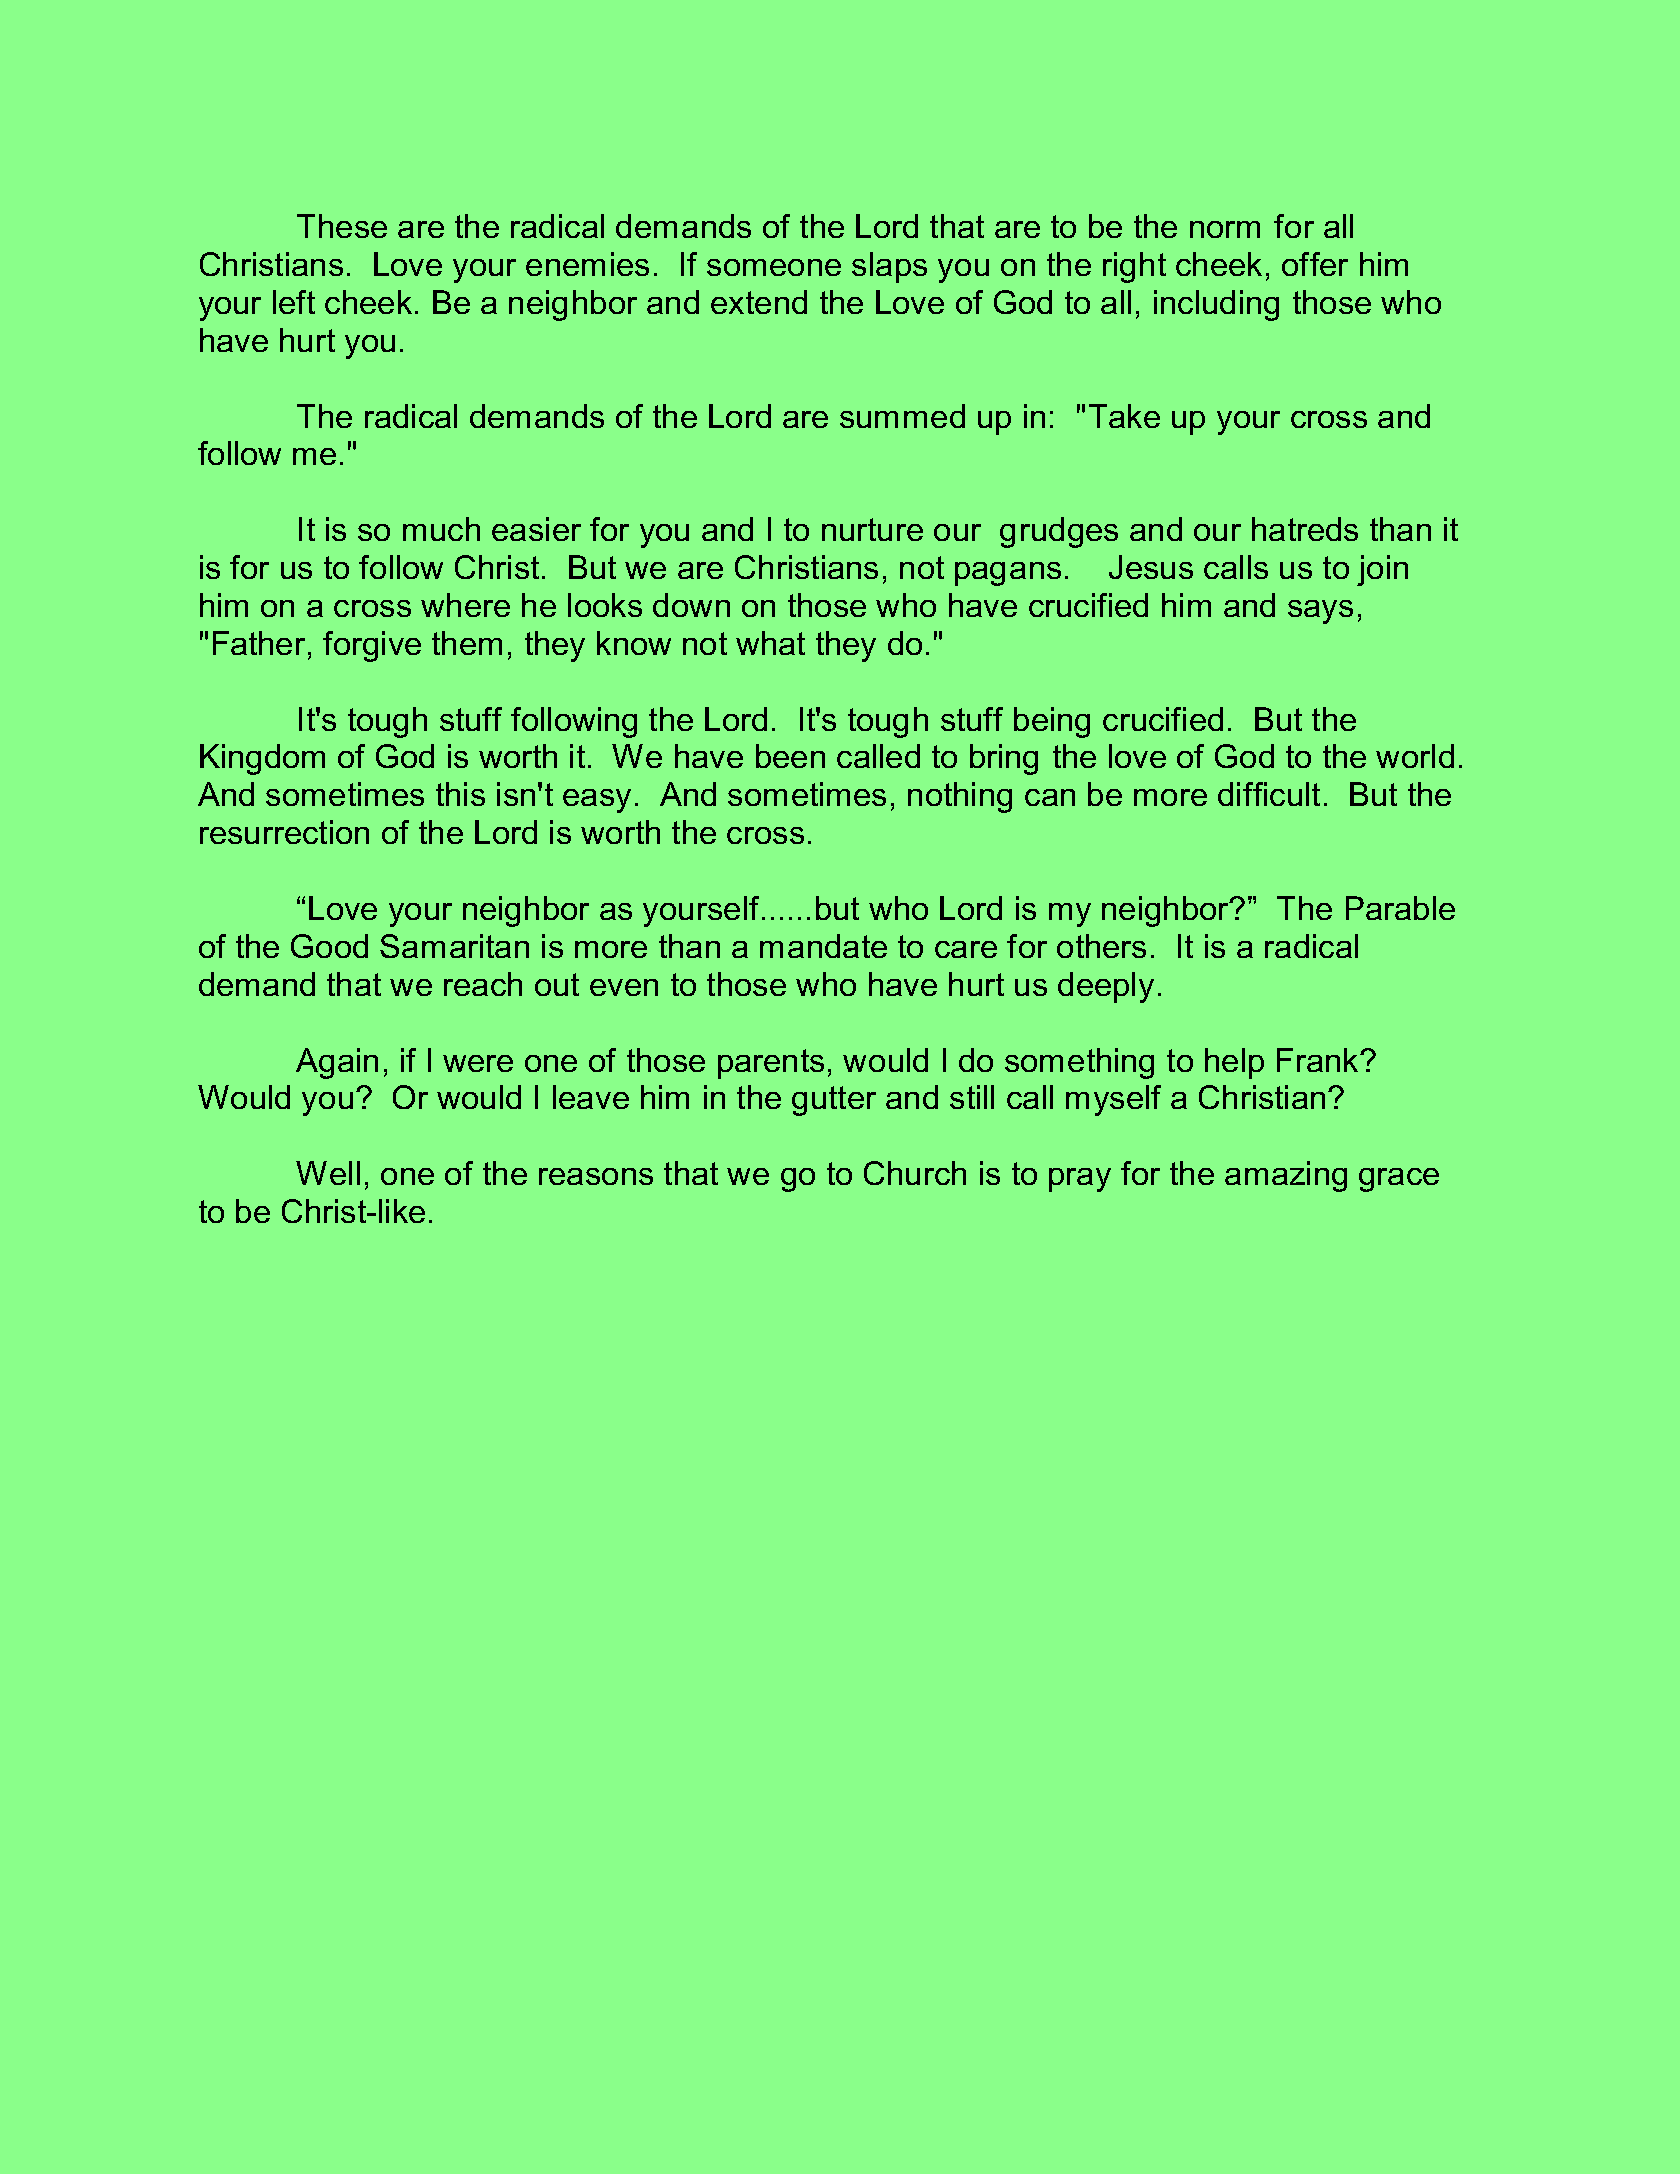 The width and height of the page is (1680, 2174). What do you see at coordinates (1106, 987) in the page?
I see `deeply` at bounding box center [1106, 987].
